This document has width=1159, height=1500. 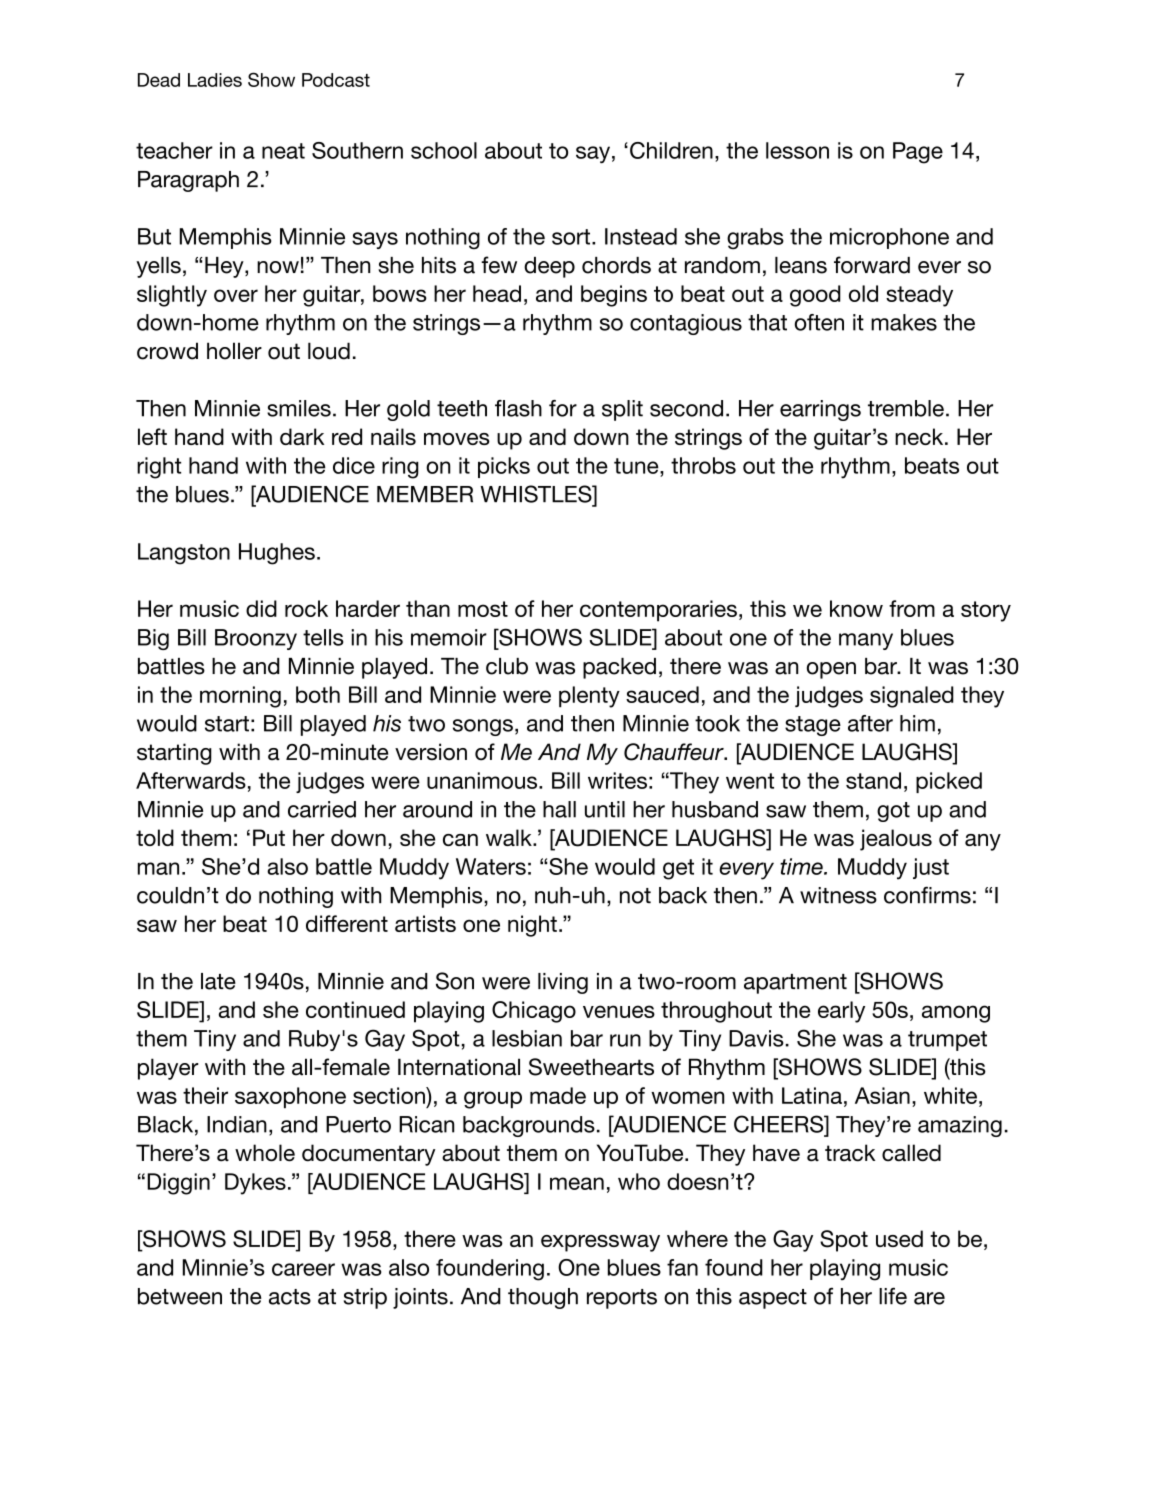 What do you see at coordinates (283, 151) in the document?
I see `neat` at bounding box center [283, 151].
